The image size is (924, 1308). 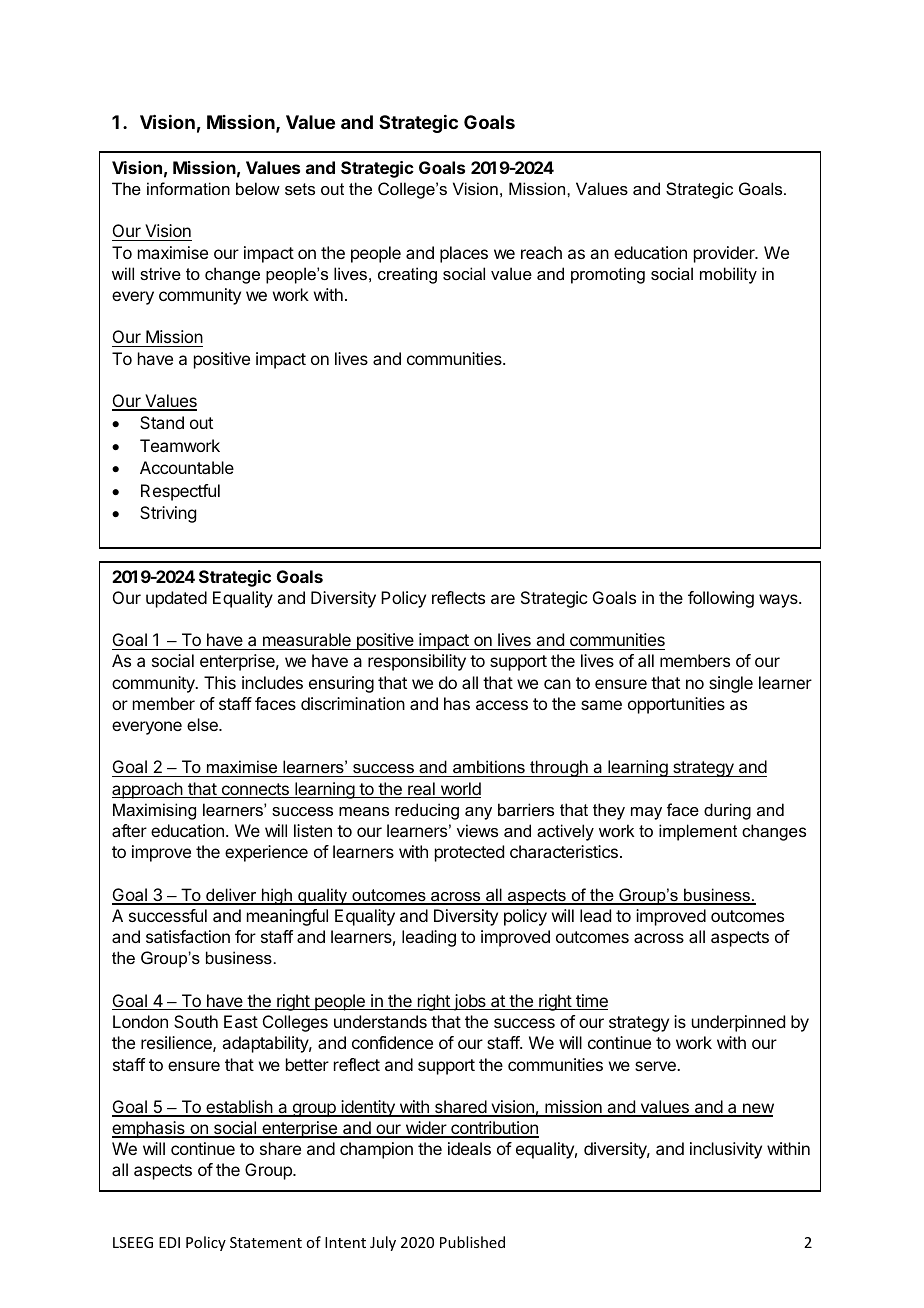 I want to click on provider, so click(x=725, y=254).
